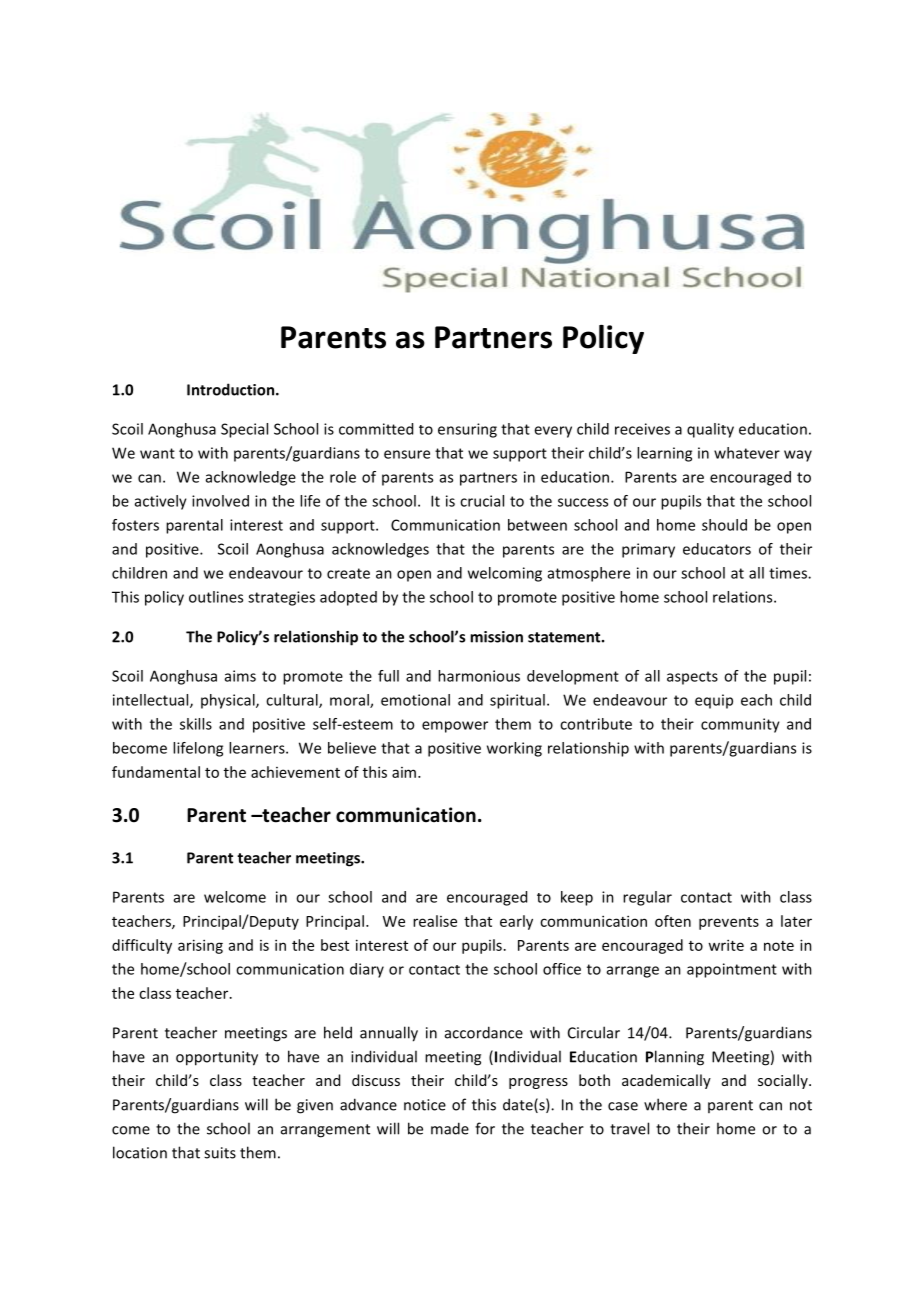 Image resolution: width=924 pixels, height=1308 pixels. Describe the element at coordinates (435, 921) in the screenshot. I see `realise` at that location.
